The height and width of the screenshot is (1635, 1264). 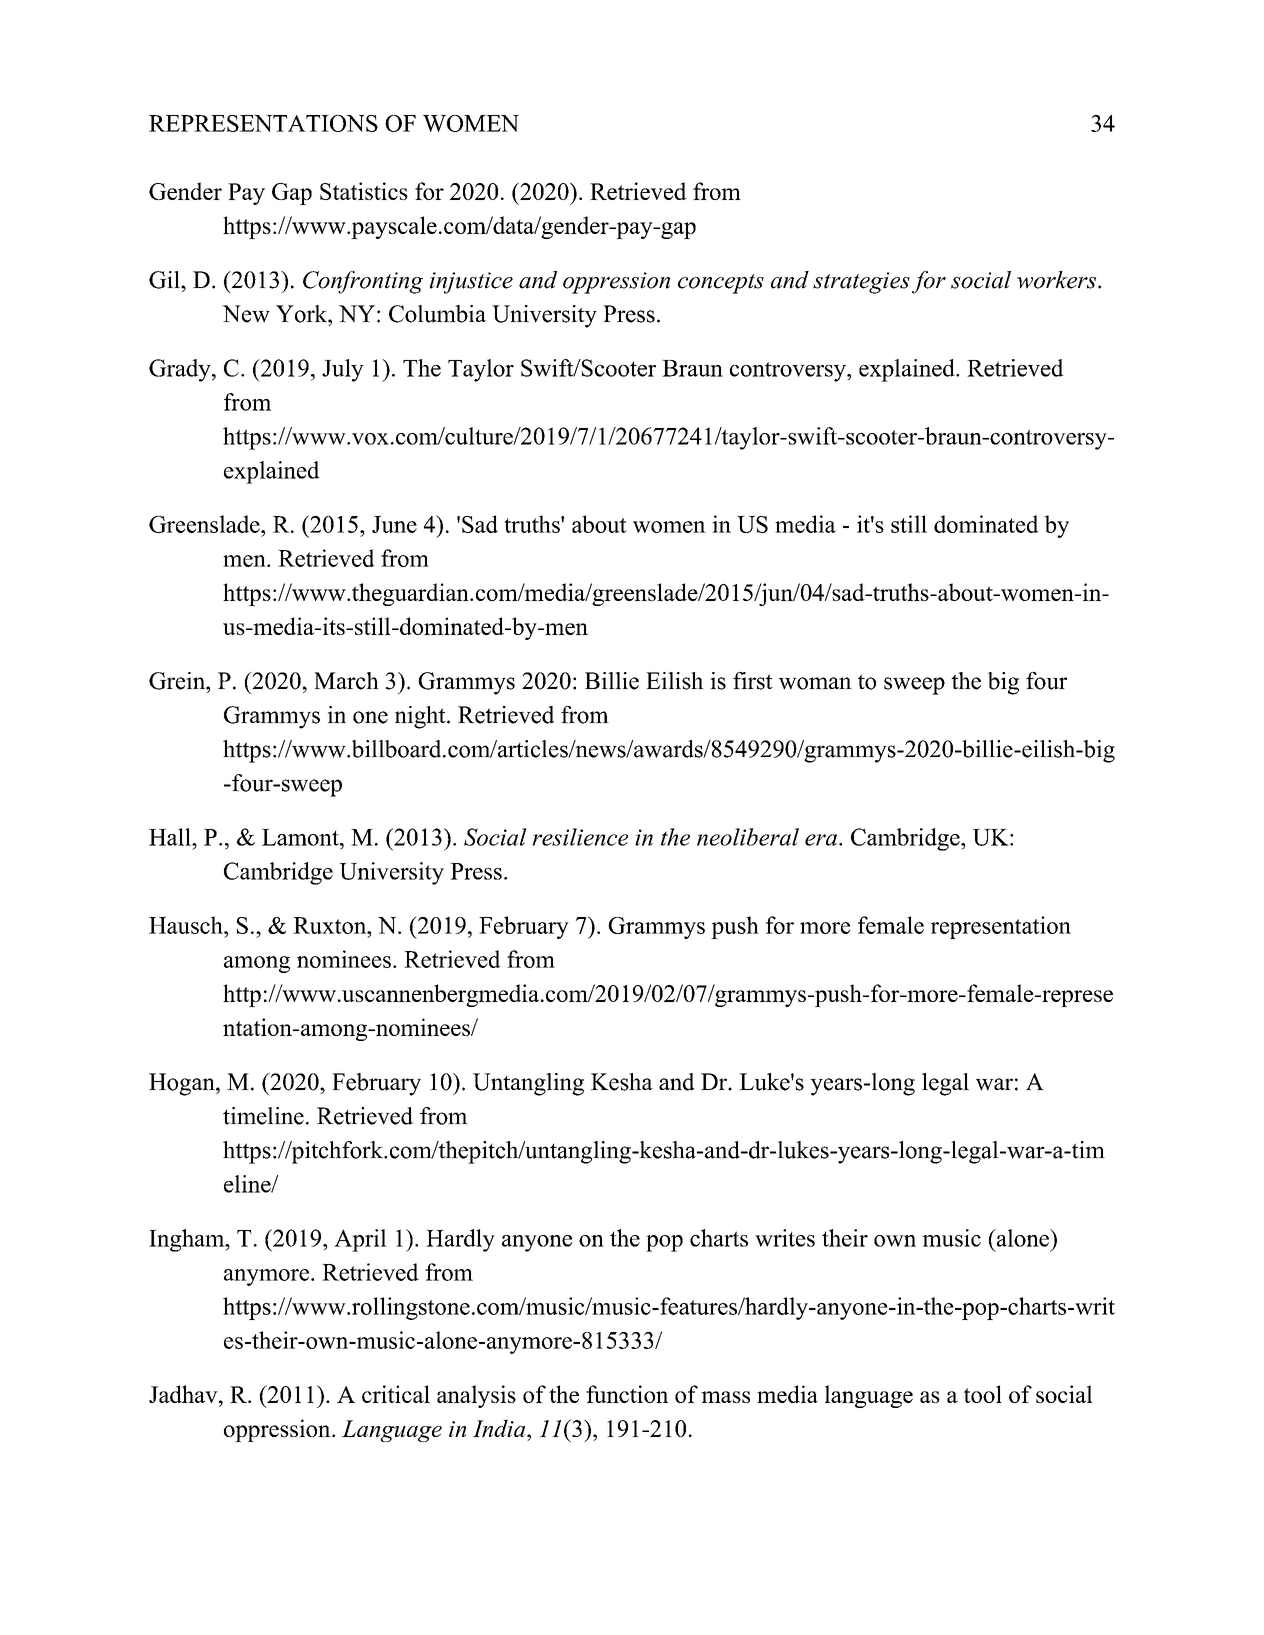 I want to click on woman, so click(x=815, y=683).
